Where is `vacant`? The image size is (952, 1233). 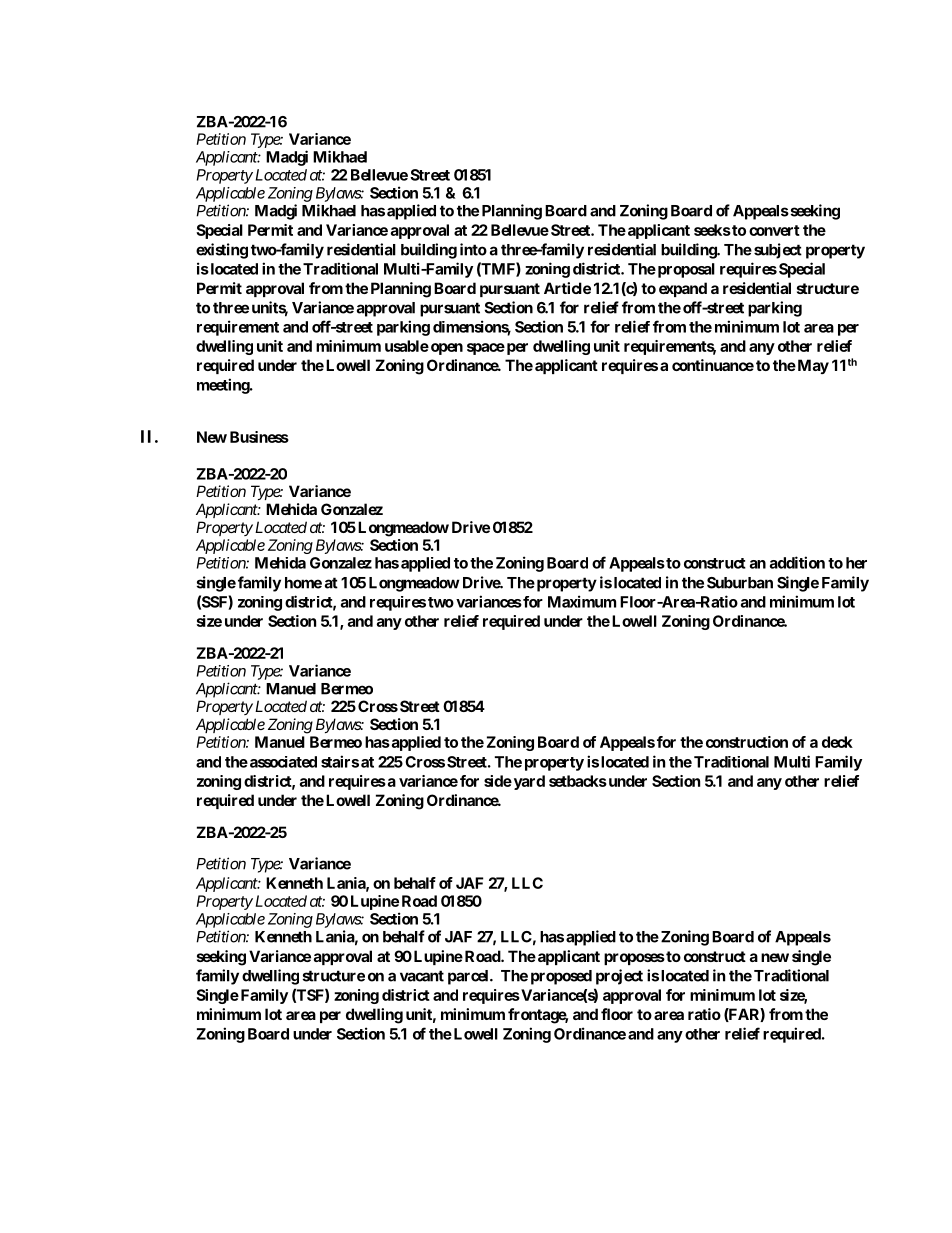
vacant is located at coordinates (422, 976).
